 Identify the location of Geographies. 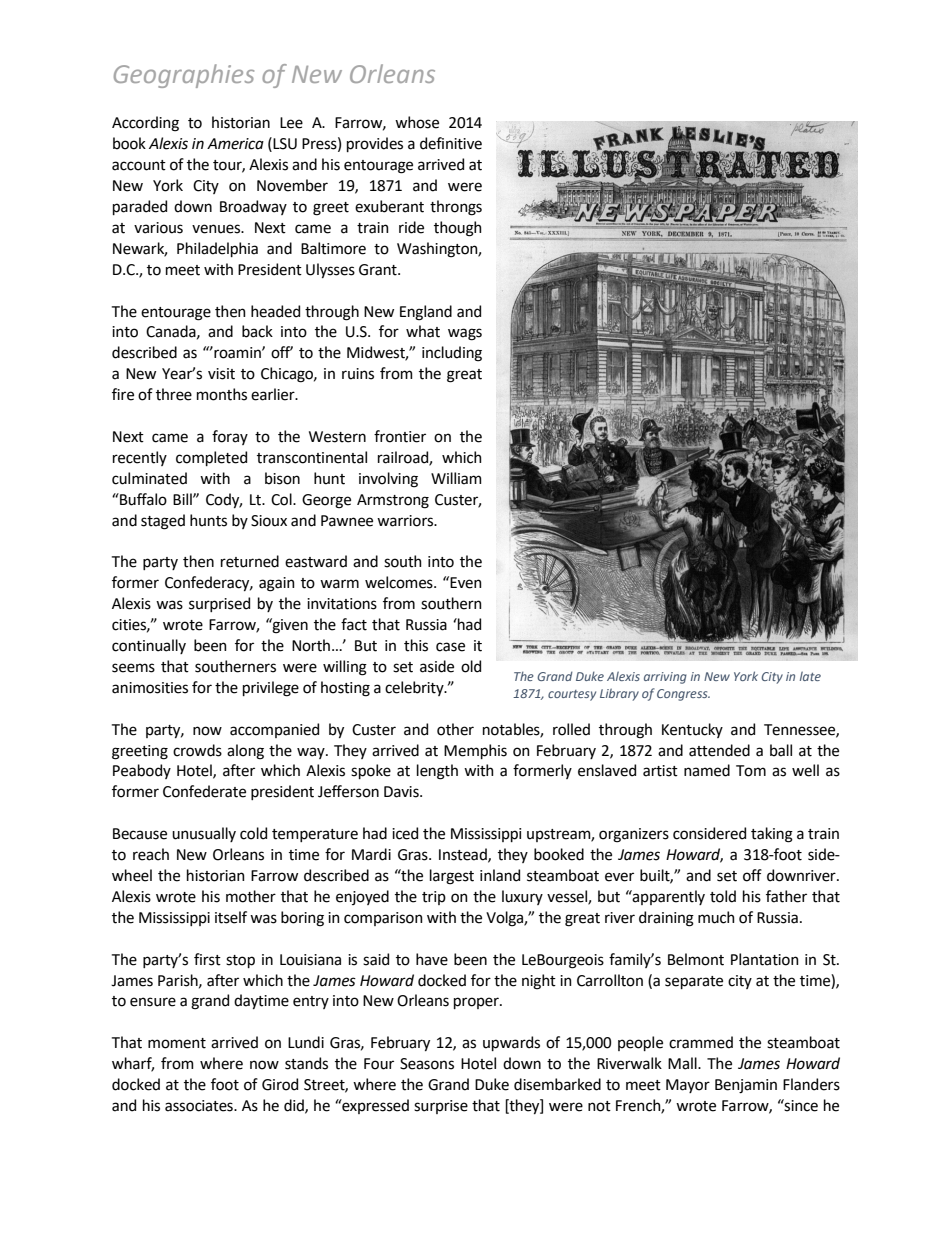
(184, 76).
